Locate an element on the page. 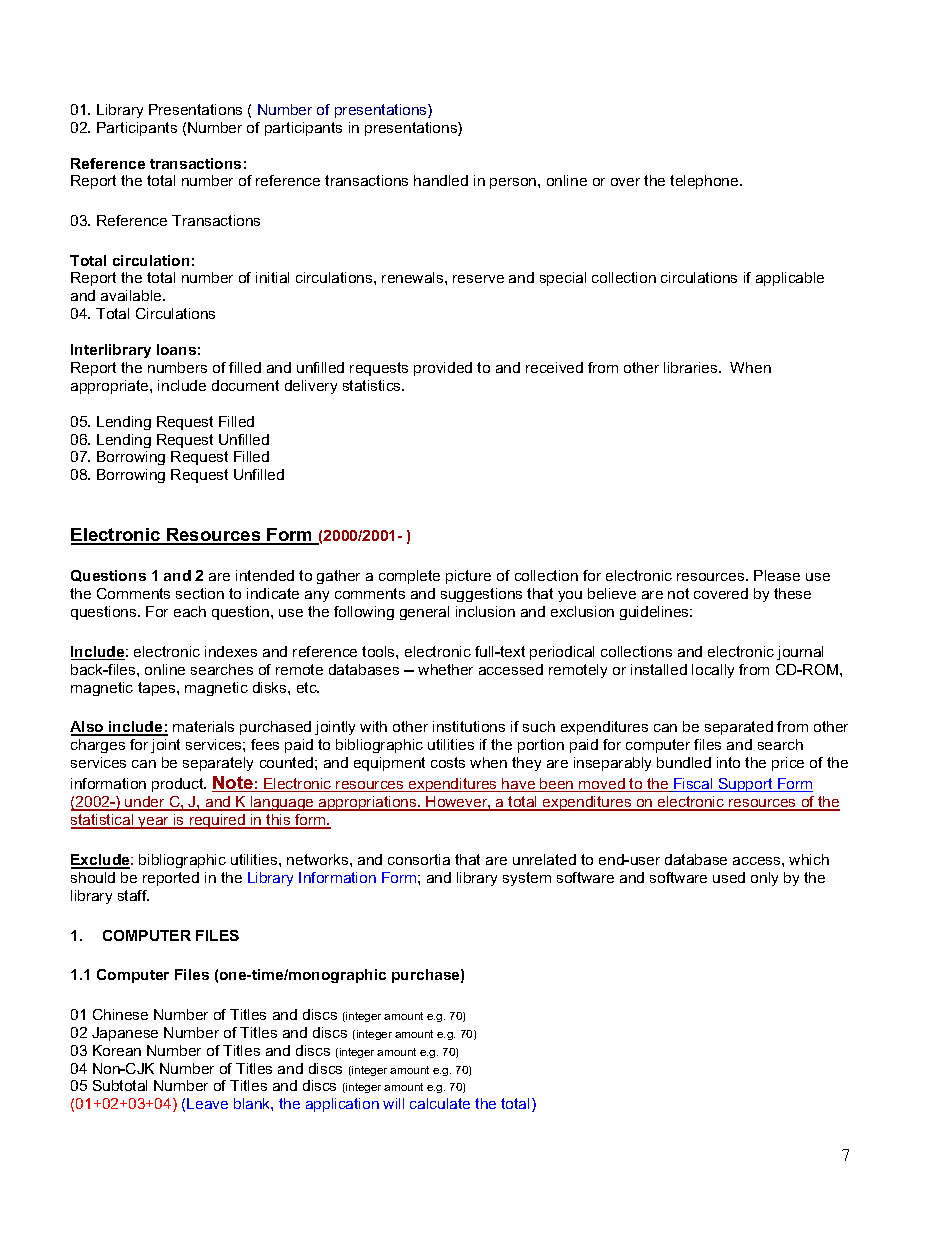 Image resolution: width=952 pixels, height=1233 pixels. year is located at coordinates (154, 823).
